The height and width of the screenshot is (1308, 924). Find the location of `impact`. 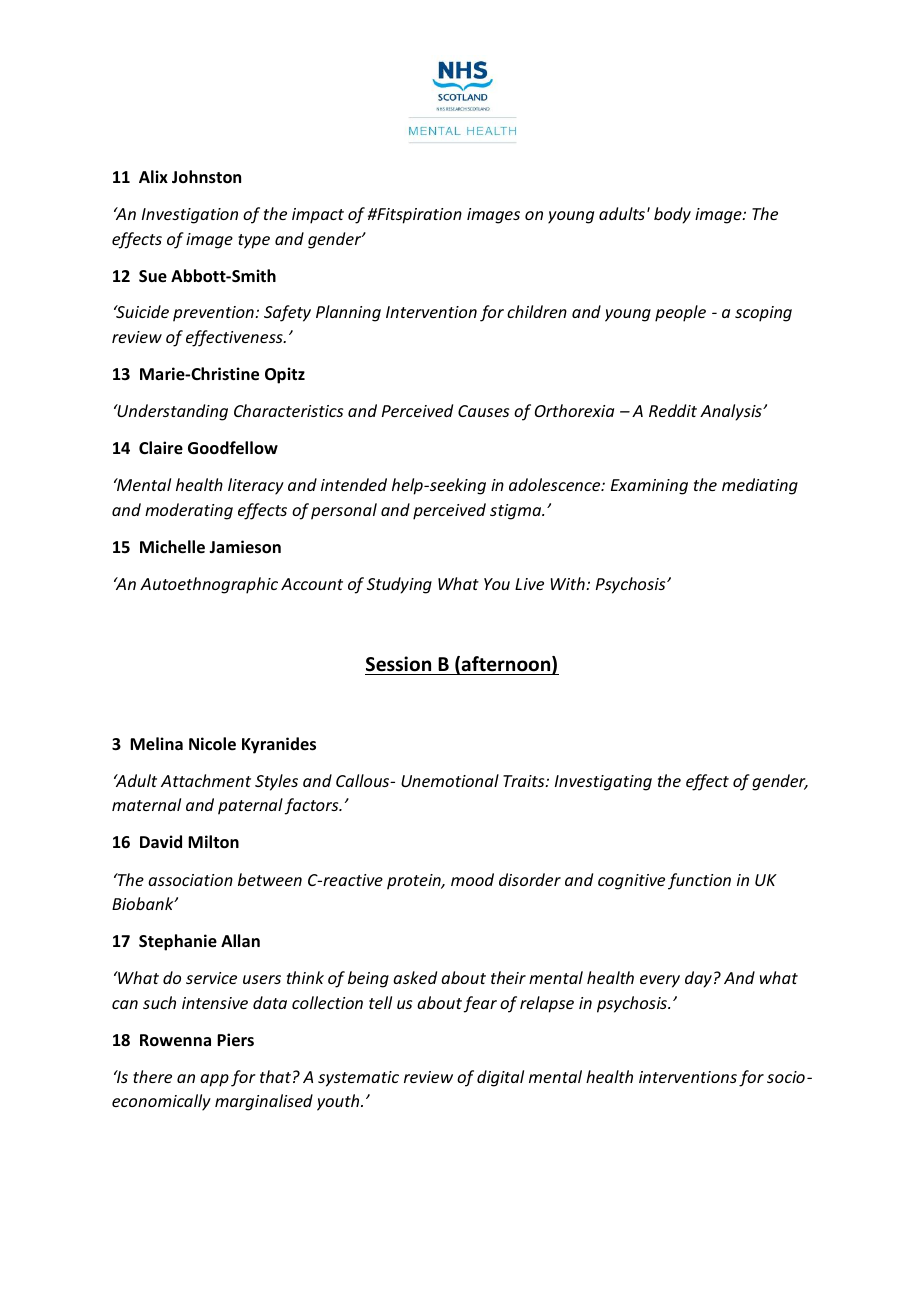

impact is located at coordinates (318, 216).
